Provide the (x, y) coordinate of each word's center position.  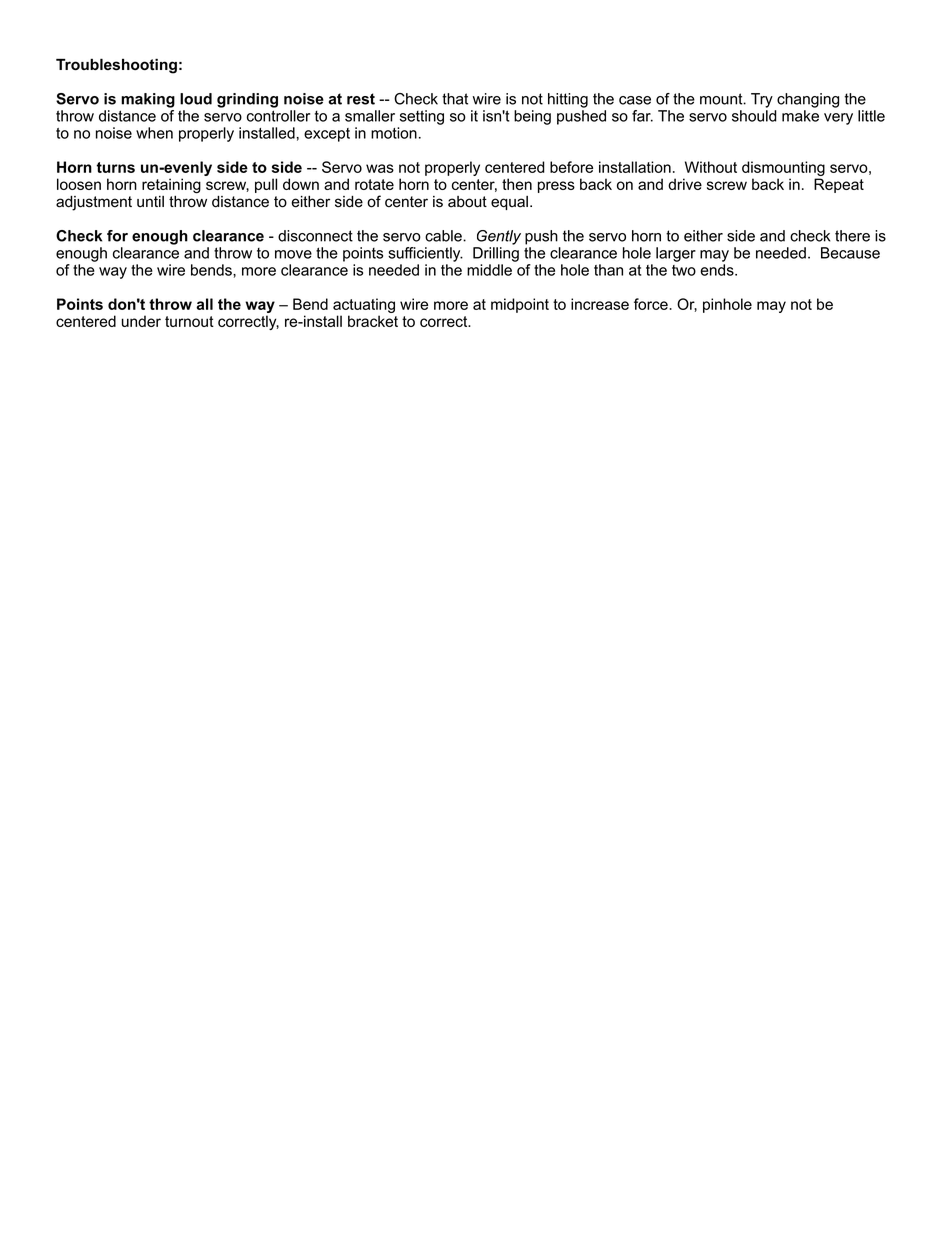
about (467, 202)
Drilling (496, 254)
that (455, 99)
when (154, 133)
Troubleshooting (116, 66)
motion (394, 133)
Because (850, 253)
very (838, 119)
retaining (171, 186)
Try (762, 100)
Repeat (839, 185)
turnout (189, 321)
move (293, 254)
